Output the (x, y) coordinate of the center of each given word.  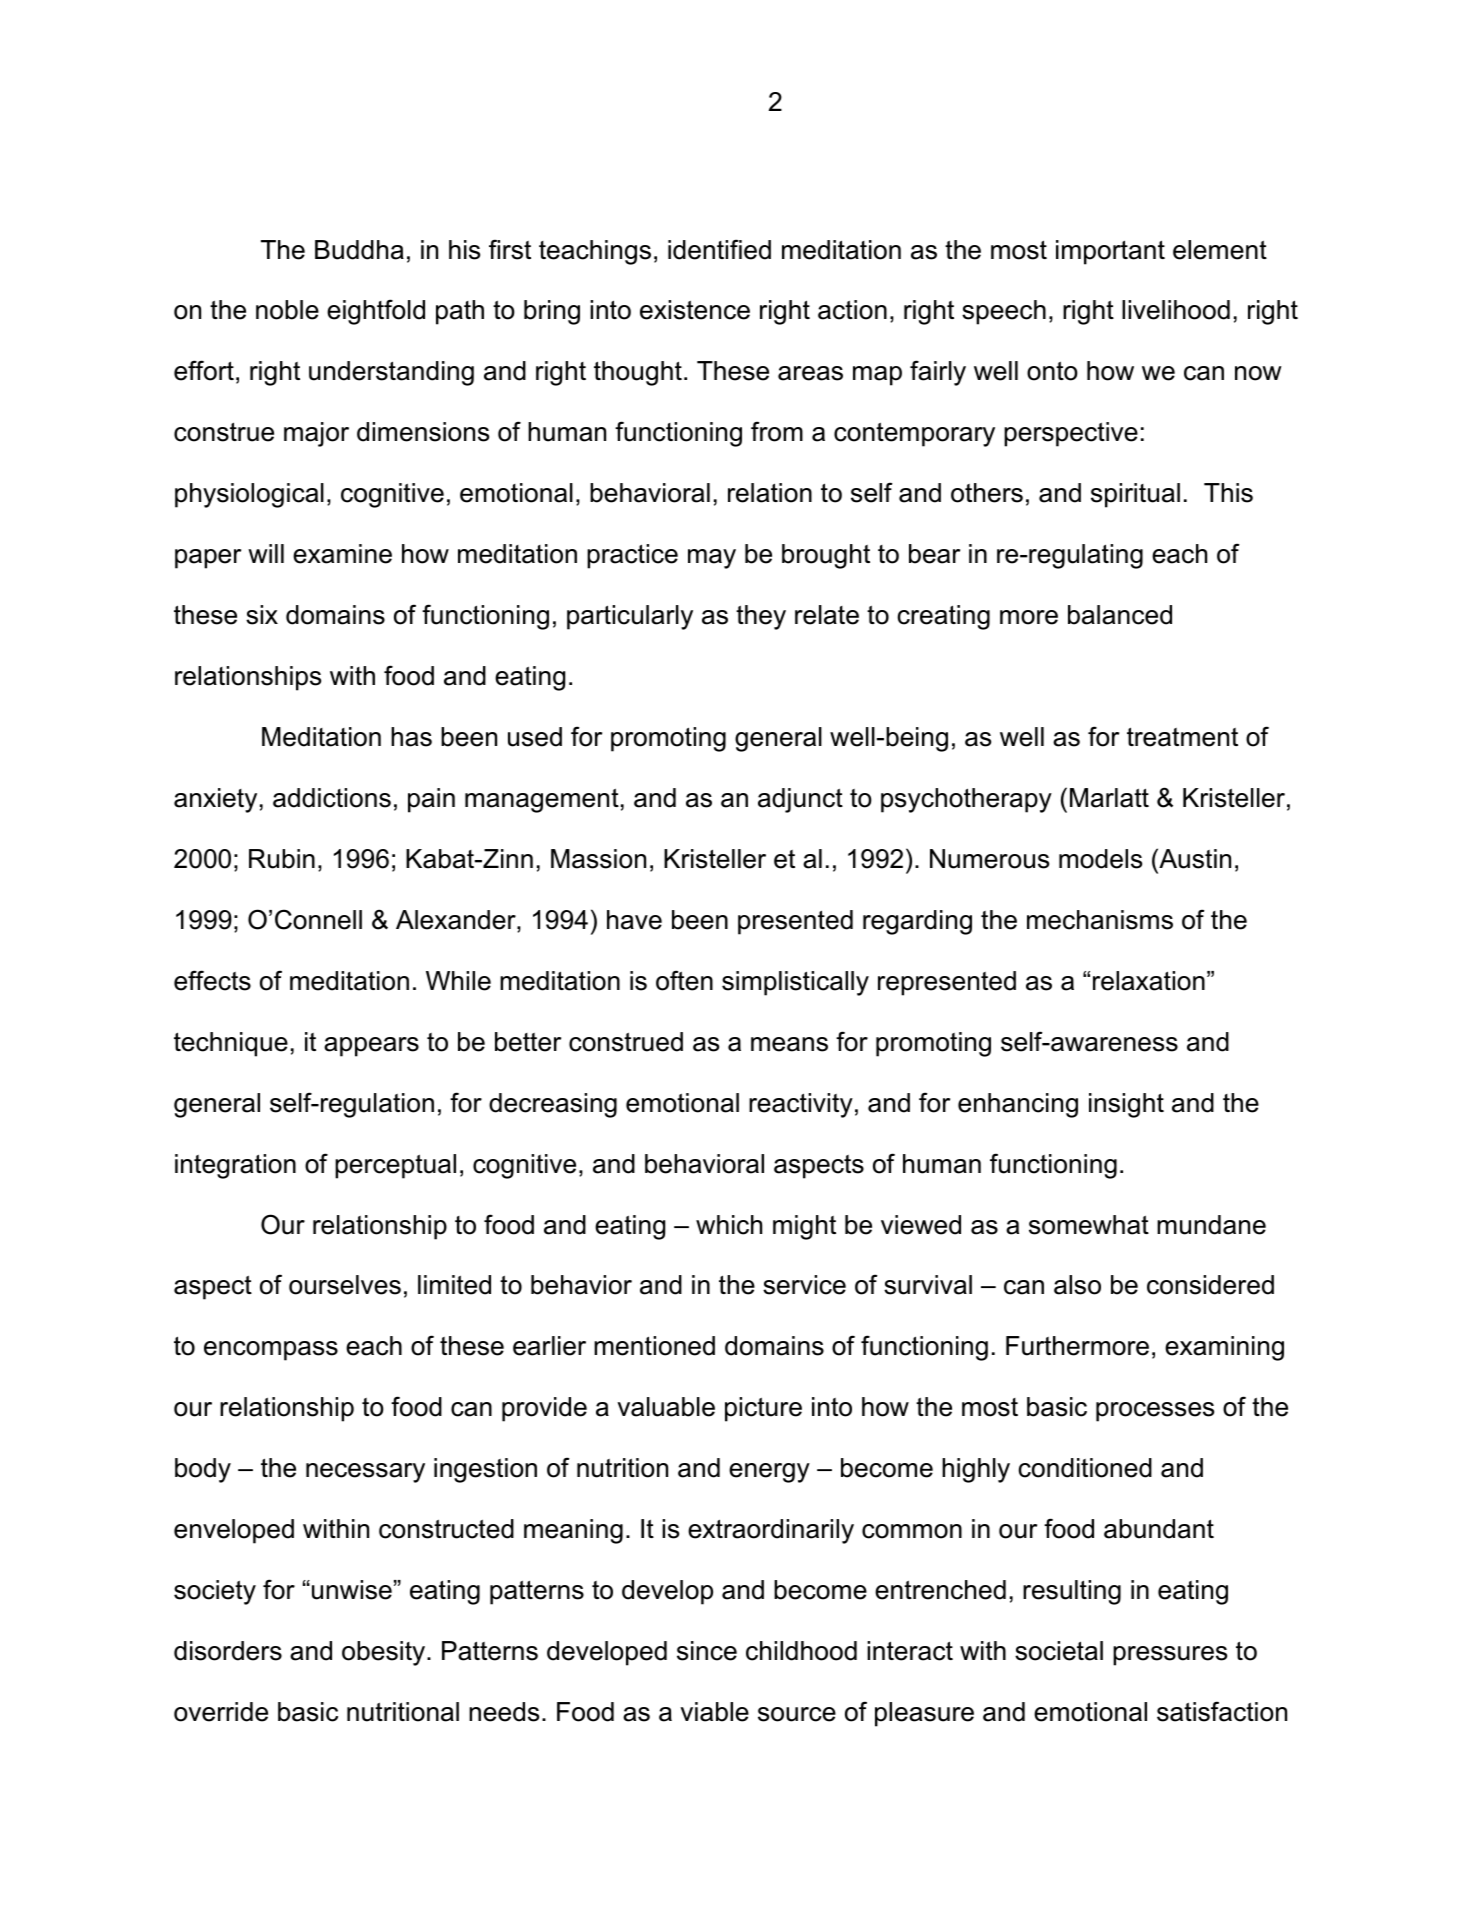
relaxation (1149, 981)
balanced (1120, 615)
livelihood (1176, 310)
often (684, 980)
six (262, 615)
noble (287, 310)
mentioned (654, 1346)
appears (371, 1047)
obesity (385, 1653)
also (1077, 1285)
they (761, 617)
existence (695, 310)
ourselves (345, 1285)
